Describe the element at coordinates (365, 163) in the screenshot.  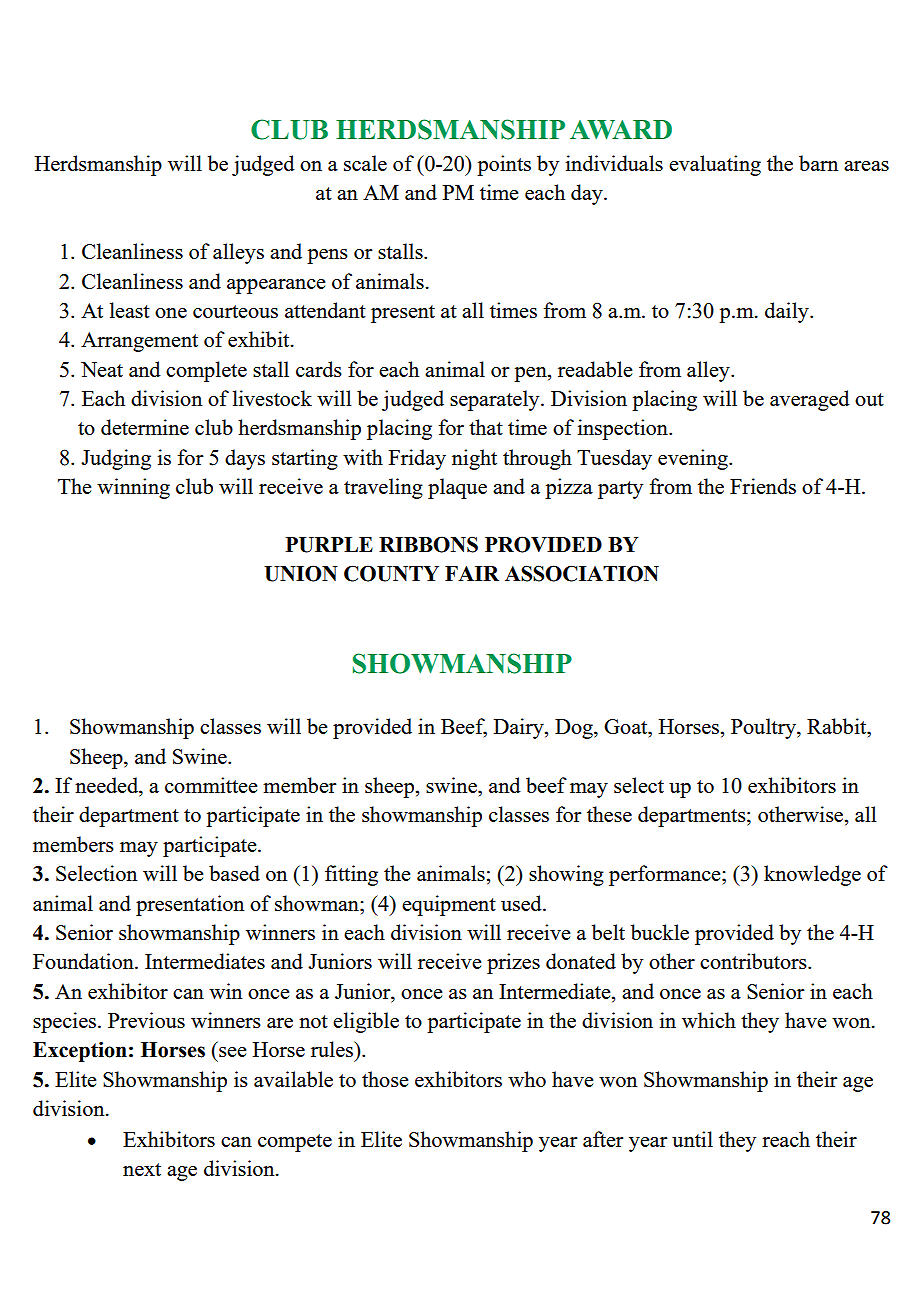
I see `scale` at that location.
